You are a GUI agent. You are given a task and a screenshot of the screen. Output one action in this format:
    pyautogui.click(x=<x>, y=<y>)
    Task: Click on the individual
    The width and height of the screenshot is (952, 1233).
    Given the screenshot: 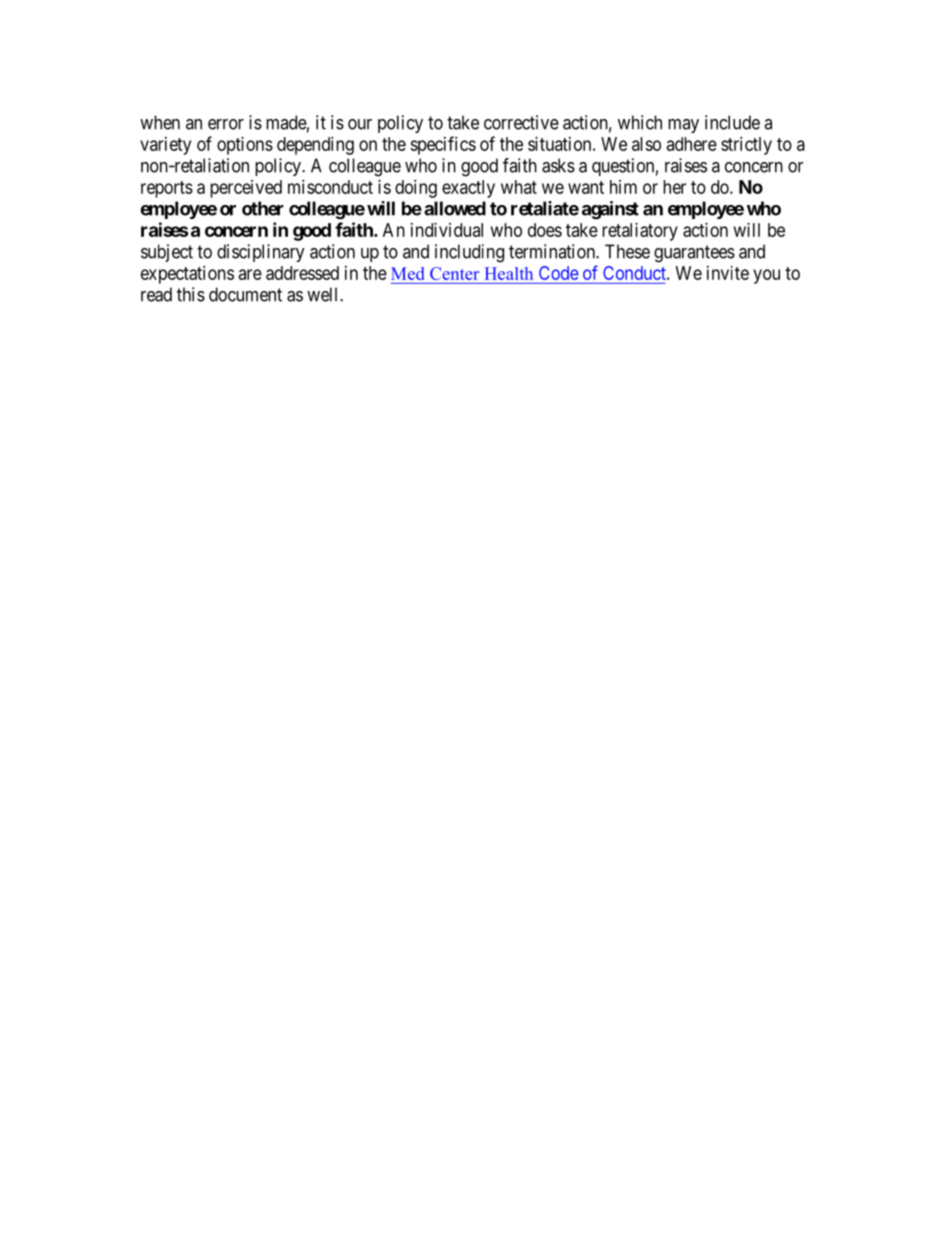 What is the action you would take?
    pyautogui.click(x=447, y=230)
